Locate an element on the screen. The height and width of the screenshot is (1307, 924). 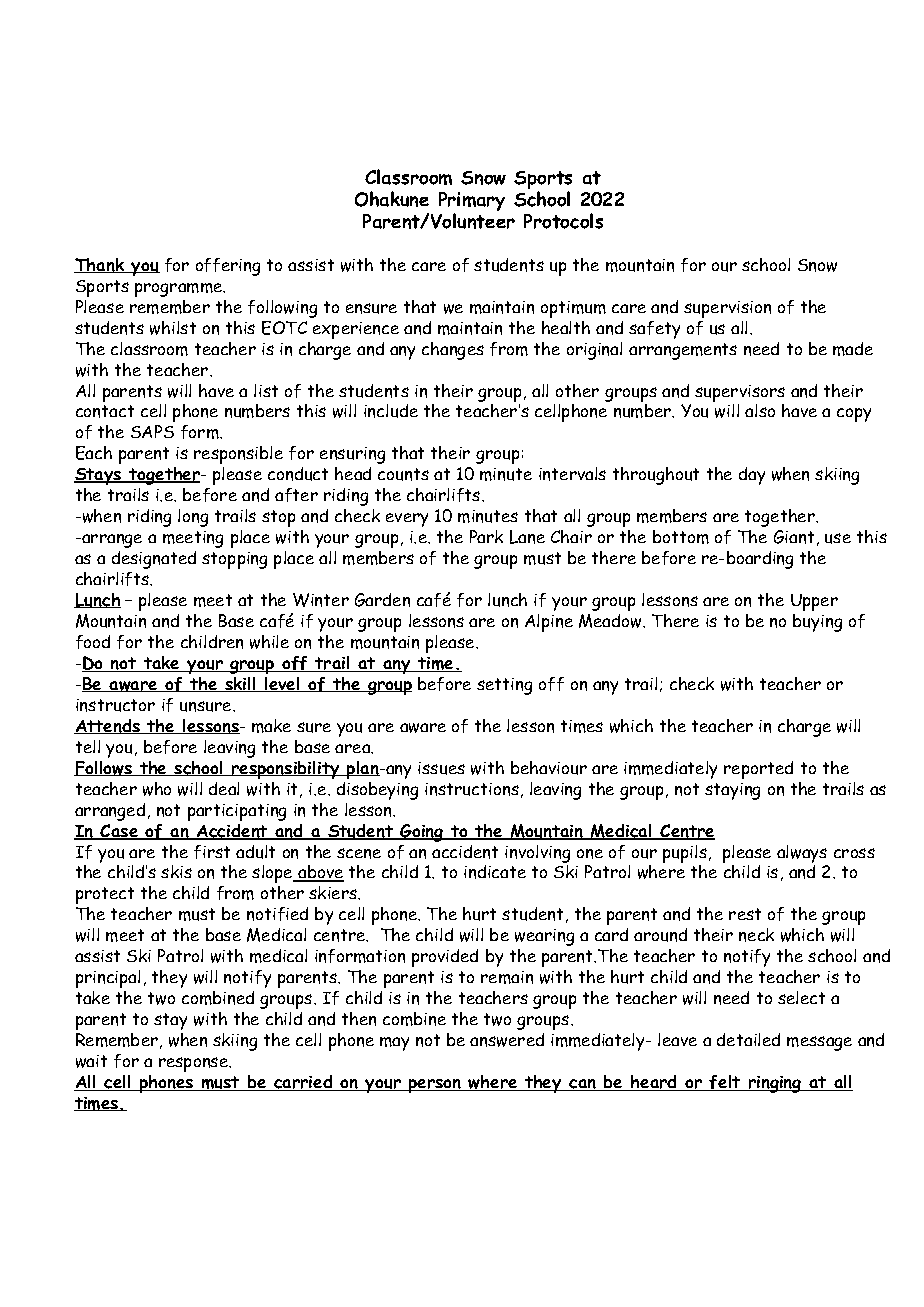
also is located at coordinates (760, 410).
